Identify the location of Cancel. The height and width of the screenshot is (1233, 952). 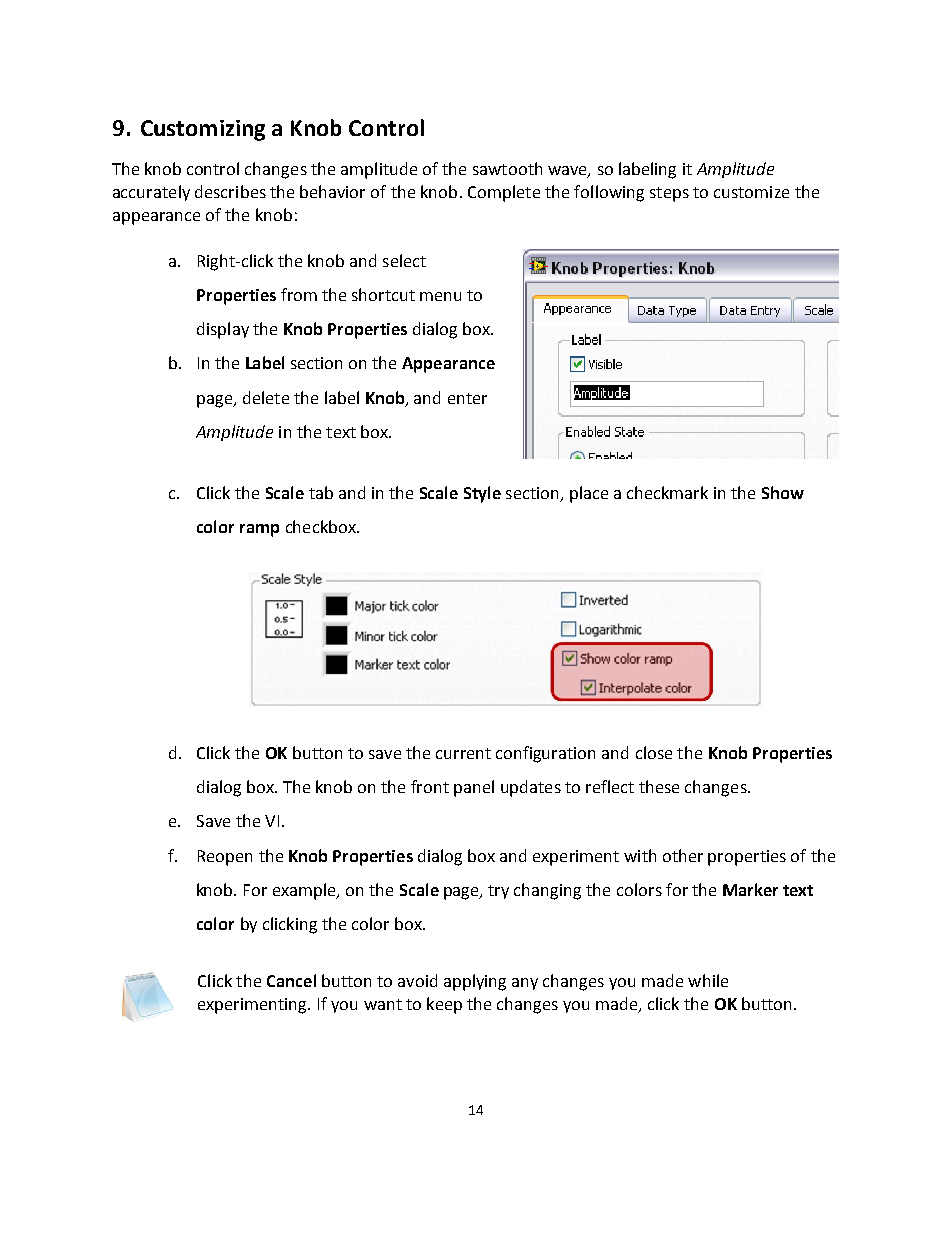
(291, 980).
